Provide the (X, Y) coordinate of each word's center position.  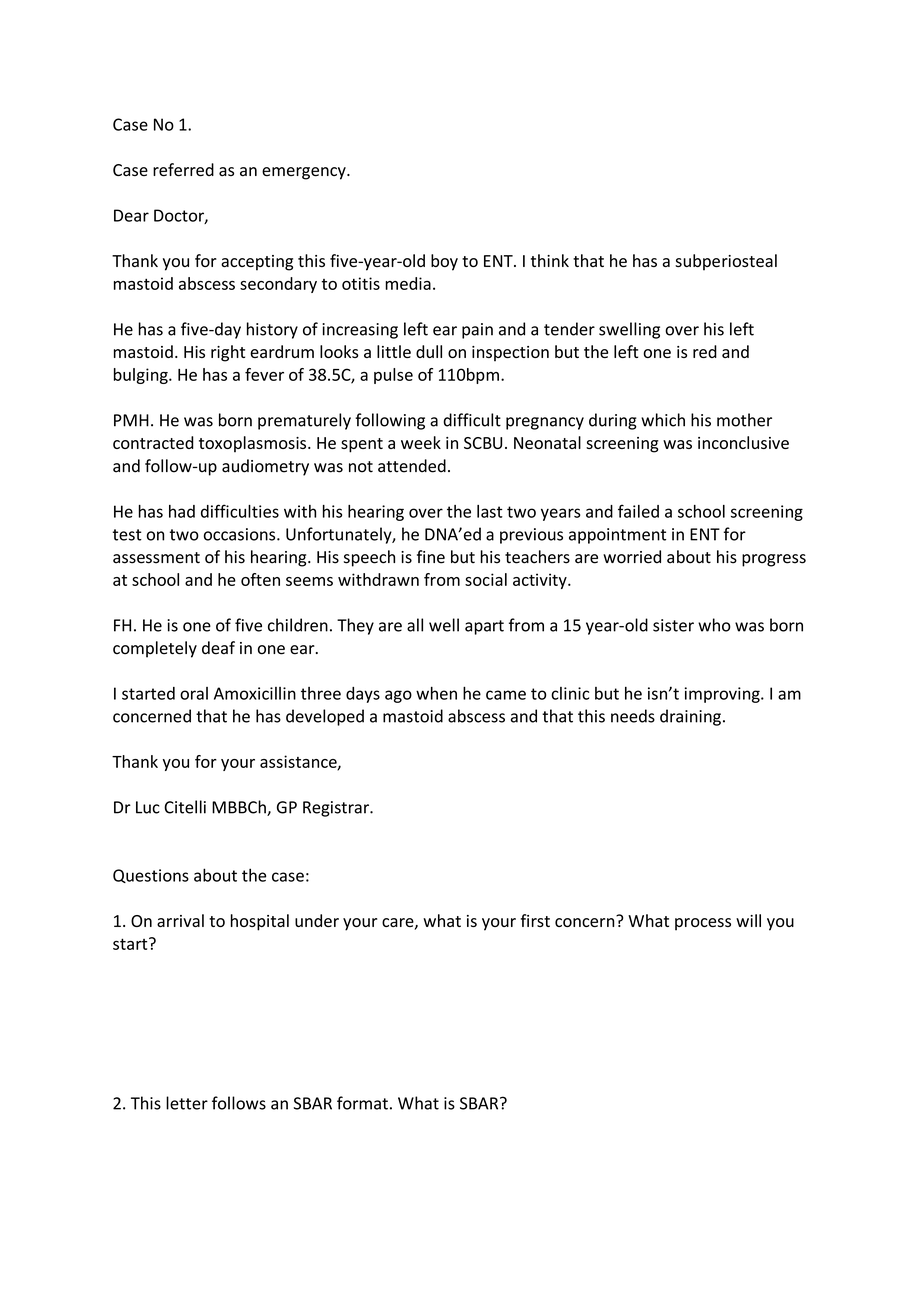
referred (183, 170)
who (714, 625)
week (421, 442)
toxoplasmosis (254, 444)
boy (444, 262)
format (362, 1103)
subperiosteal (726, 262)
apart (484, 627)
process (703, 924)
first (535, 920)
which (663, 420)
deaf (218, 648)
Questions (151, 876)
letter (187, 1103)
